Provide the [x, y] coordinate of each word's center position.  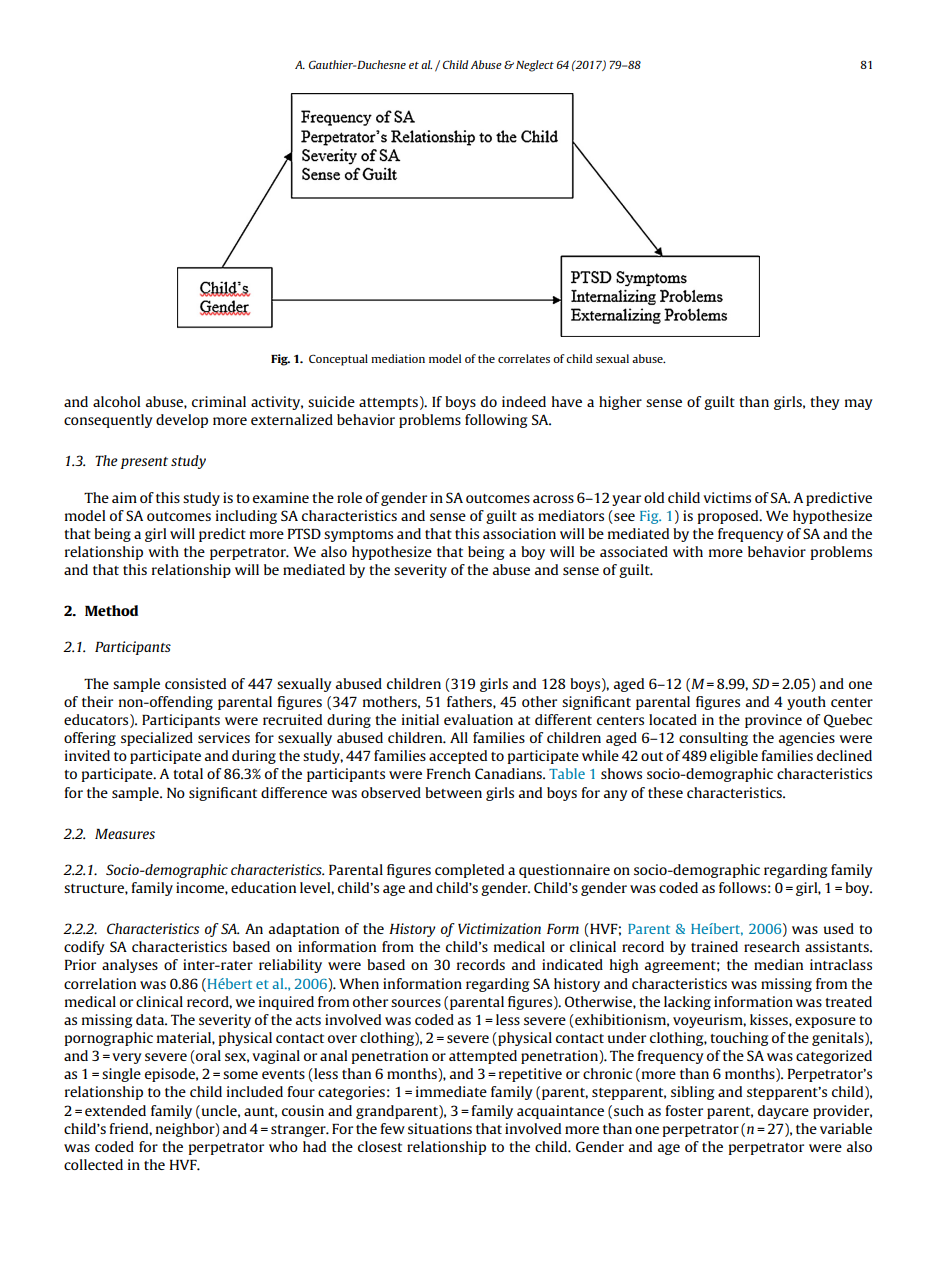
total [188, 773]
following [496, 421]
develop [182, 421]
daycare [783, 1112]
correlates [524, 358]
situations [440, 1128]
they [825, 403]
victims [727, 497]
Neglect [535, 66]
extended [115, 1110]
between [453, 792]
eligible [734, 757]
